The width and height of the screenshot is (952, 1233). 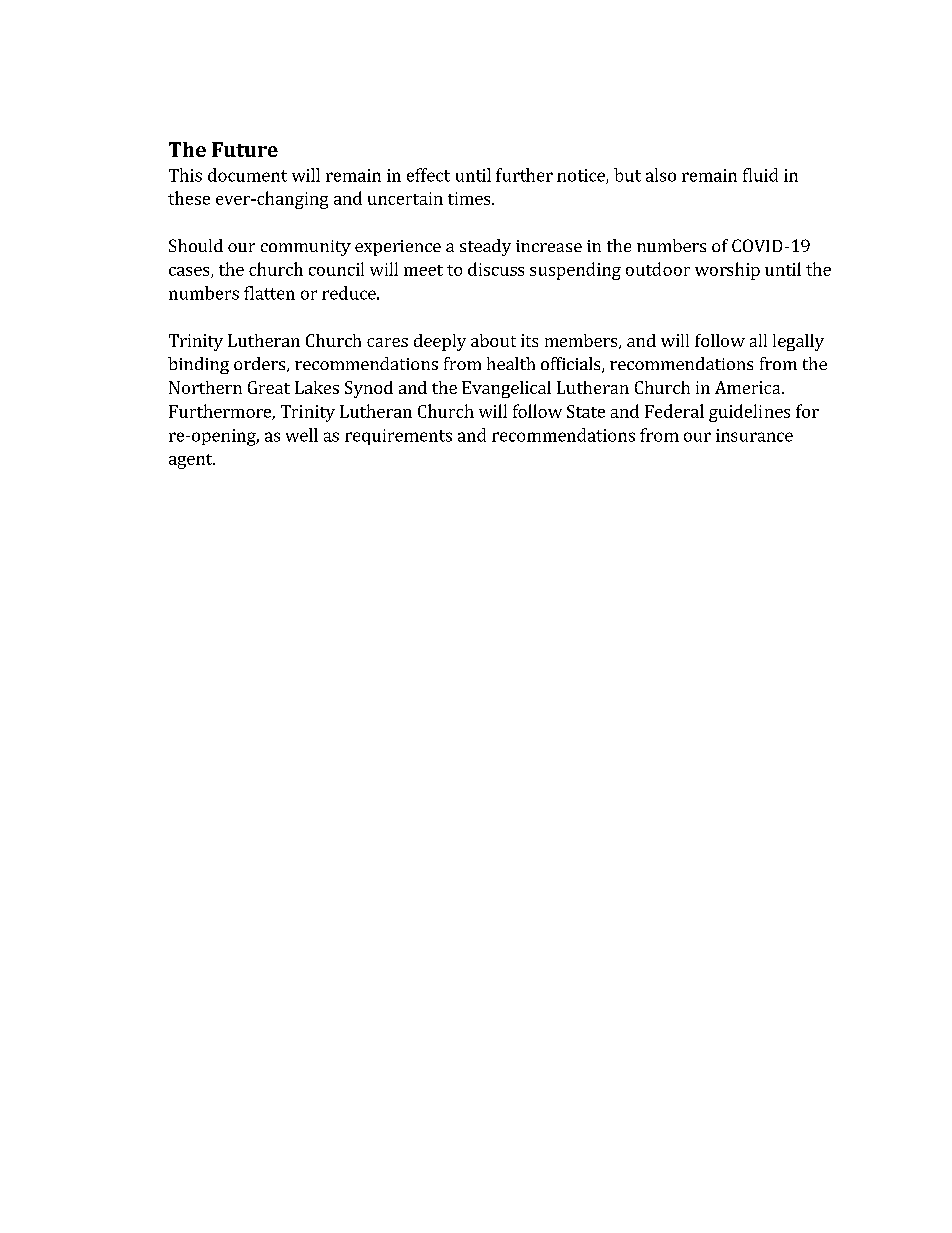 What do you see at coordinates (245, 149) in the screenshot?
I see `Future` at bounding box center [245, 149].
